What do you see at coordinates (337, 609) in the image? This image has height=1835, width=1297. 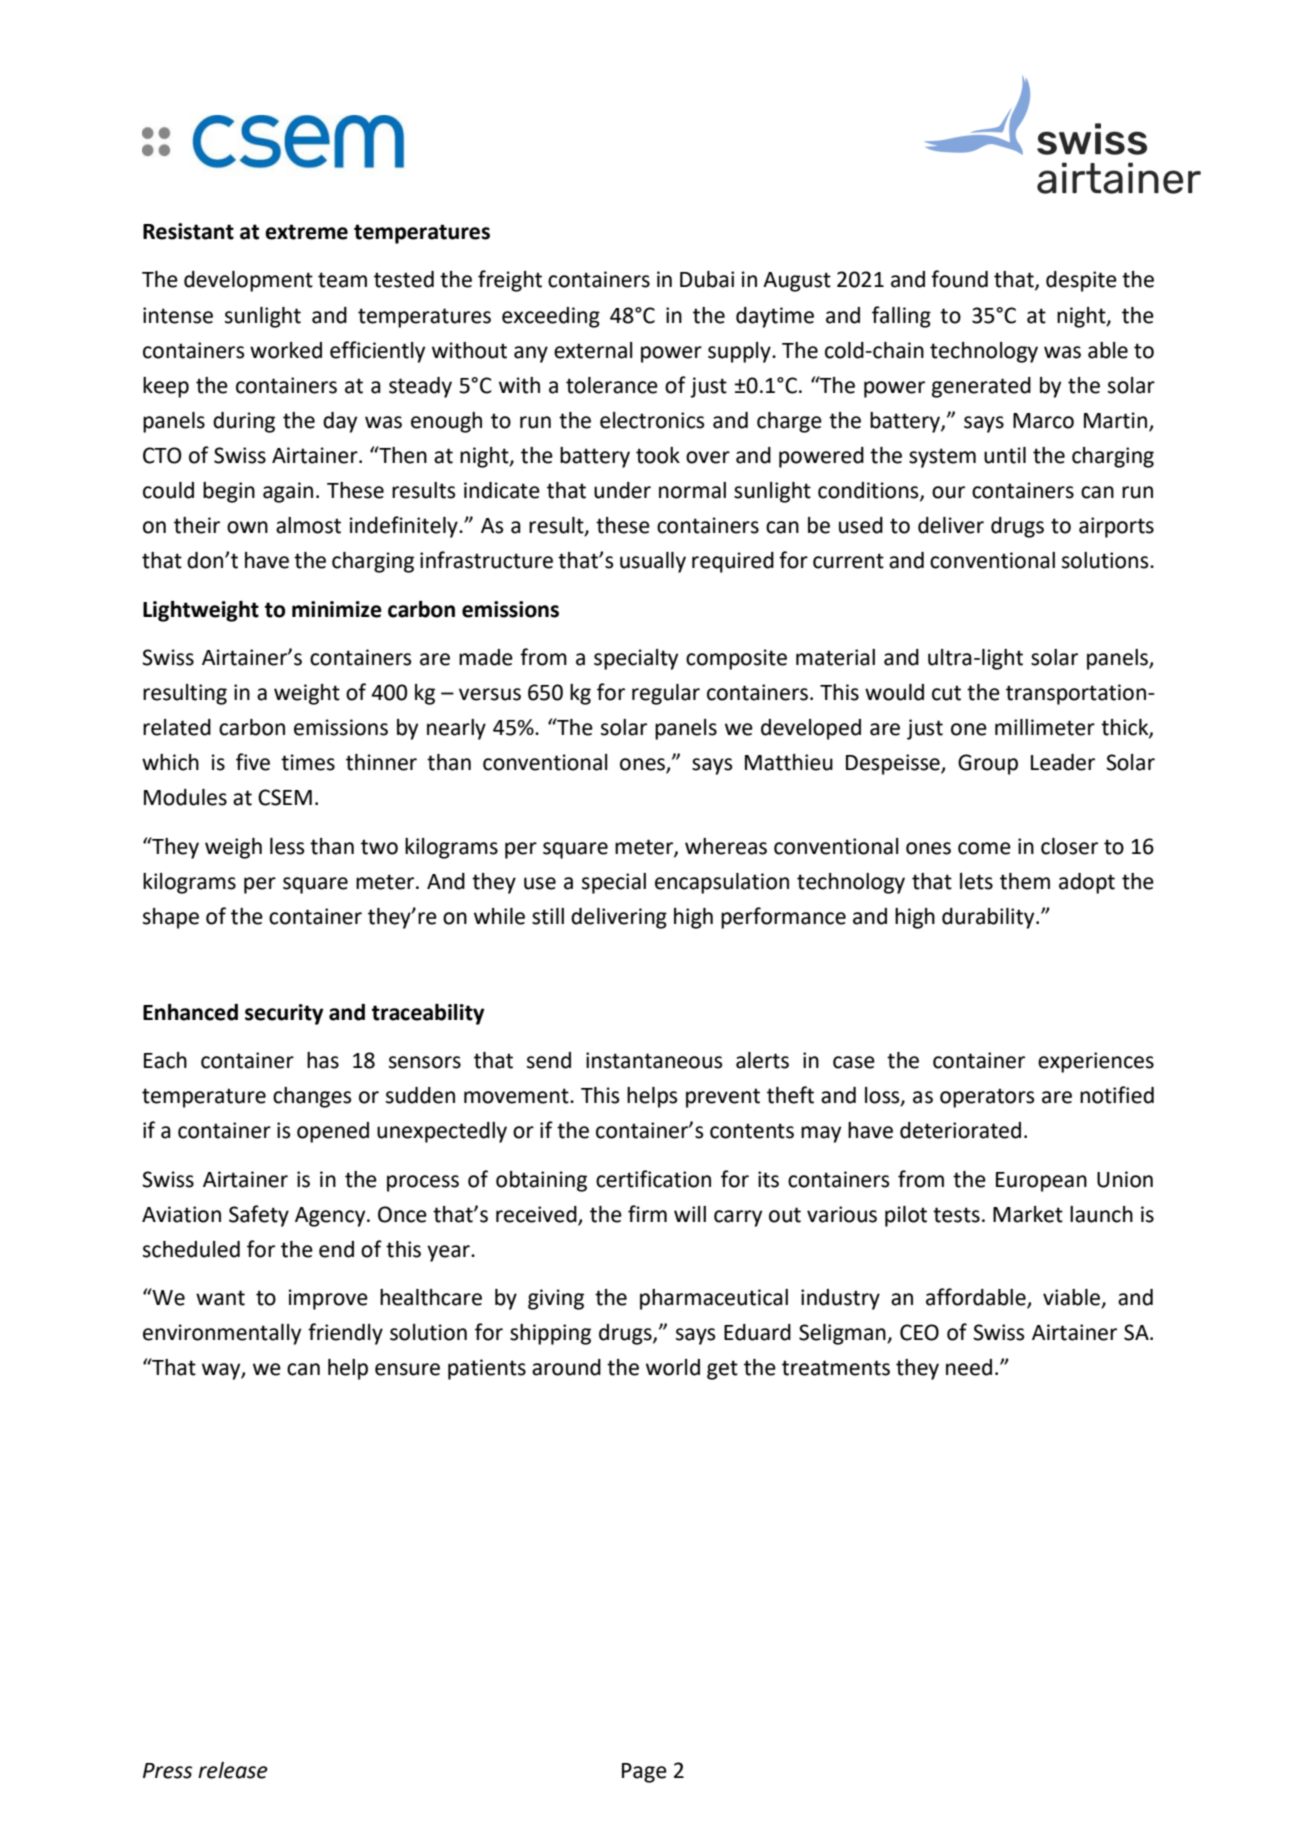 I see `minimize` at bounding box center [337, 609].
